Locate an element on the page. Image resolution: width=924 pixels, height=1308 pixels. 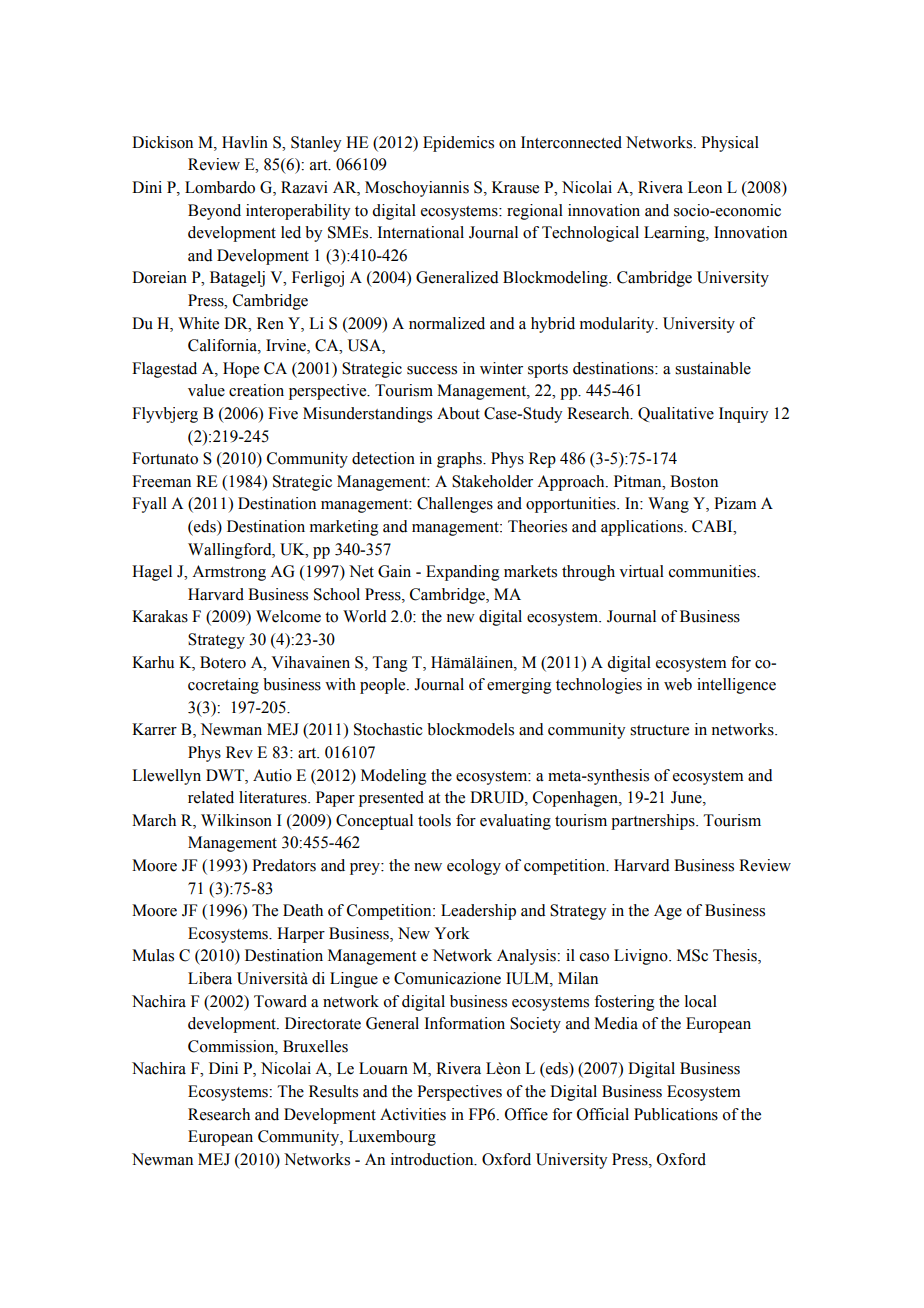
Results is located at coordinates (333, 1091).
